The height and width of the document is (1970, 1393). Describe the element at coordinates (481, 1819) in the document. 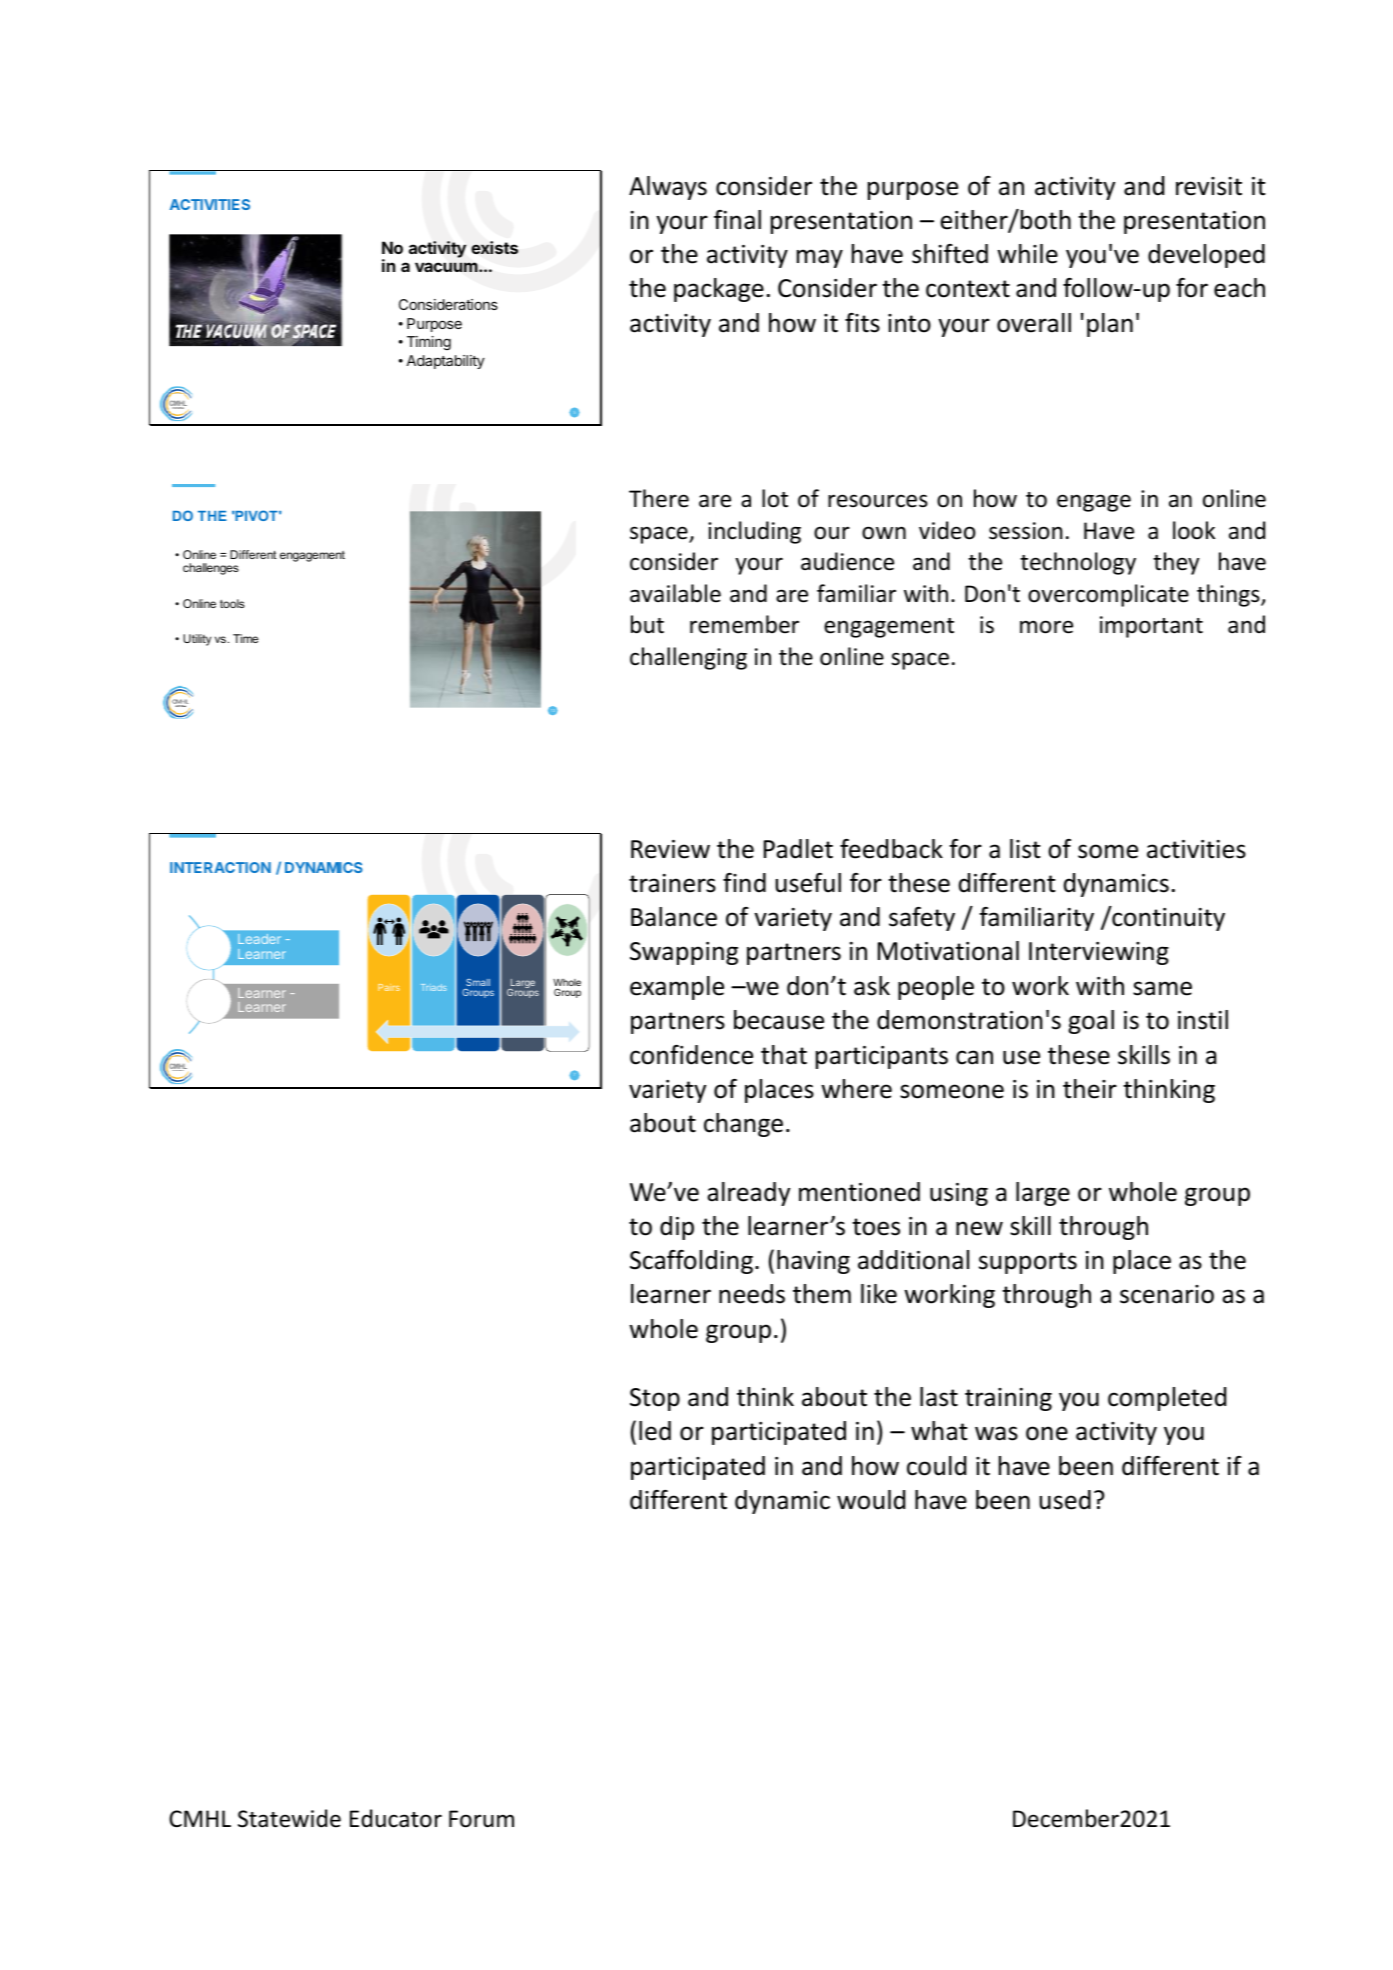

I see `Forum` at that location.
